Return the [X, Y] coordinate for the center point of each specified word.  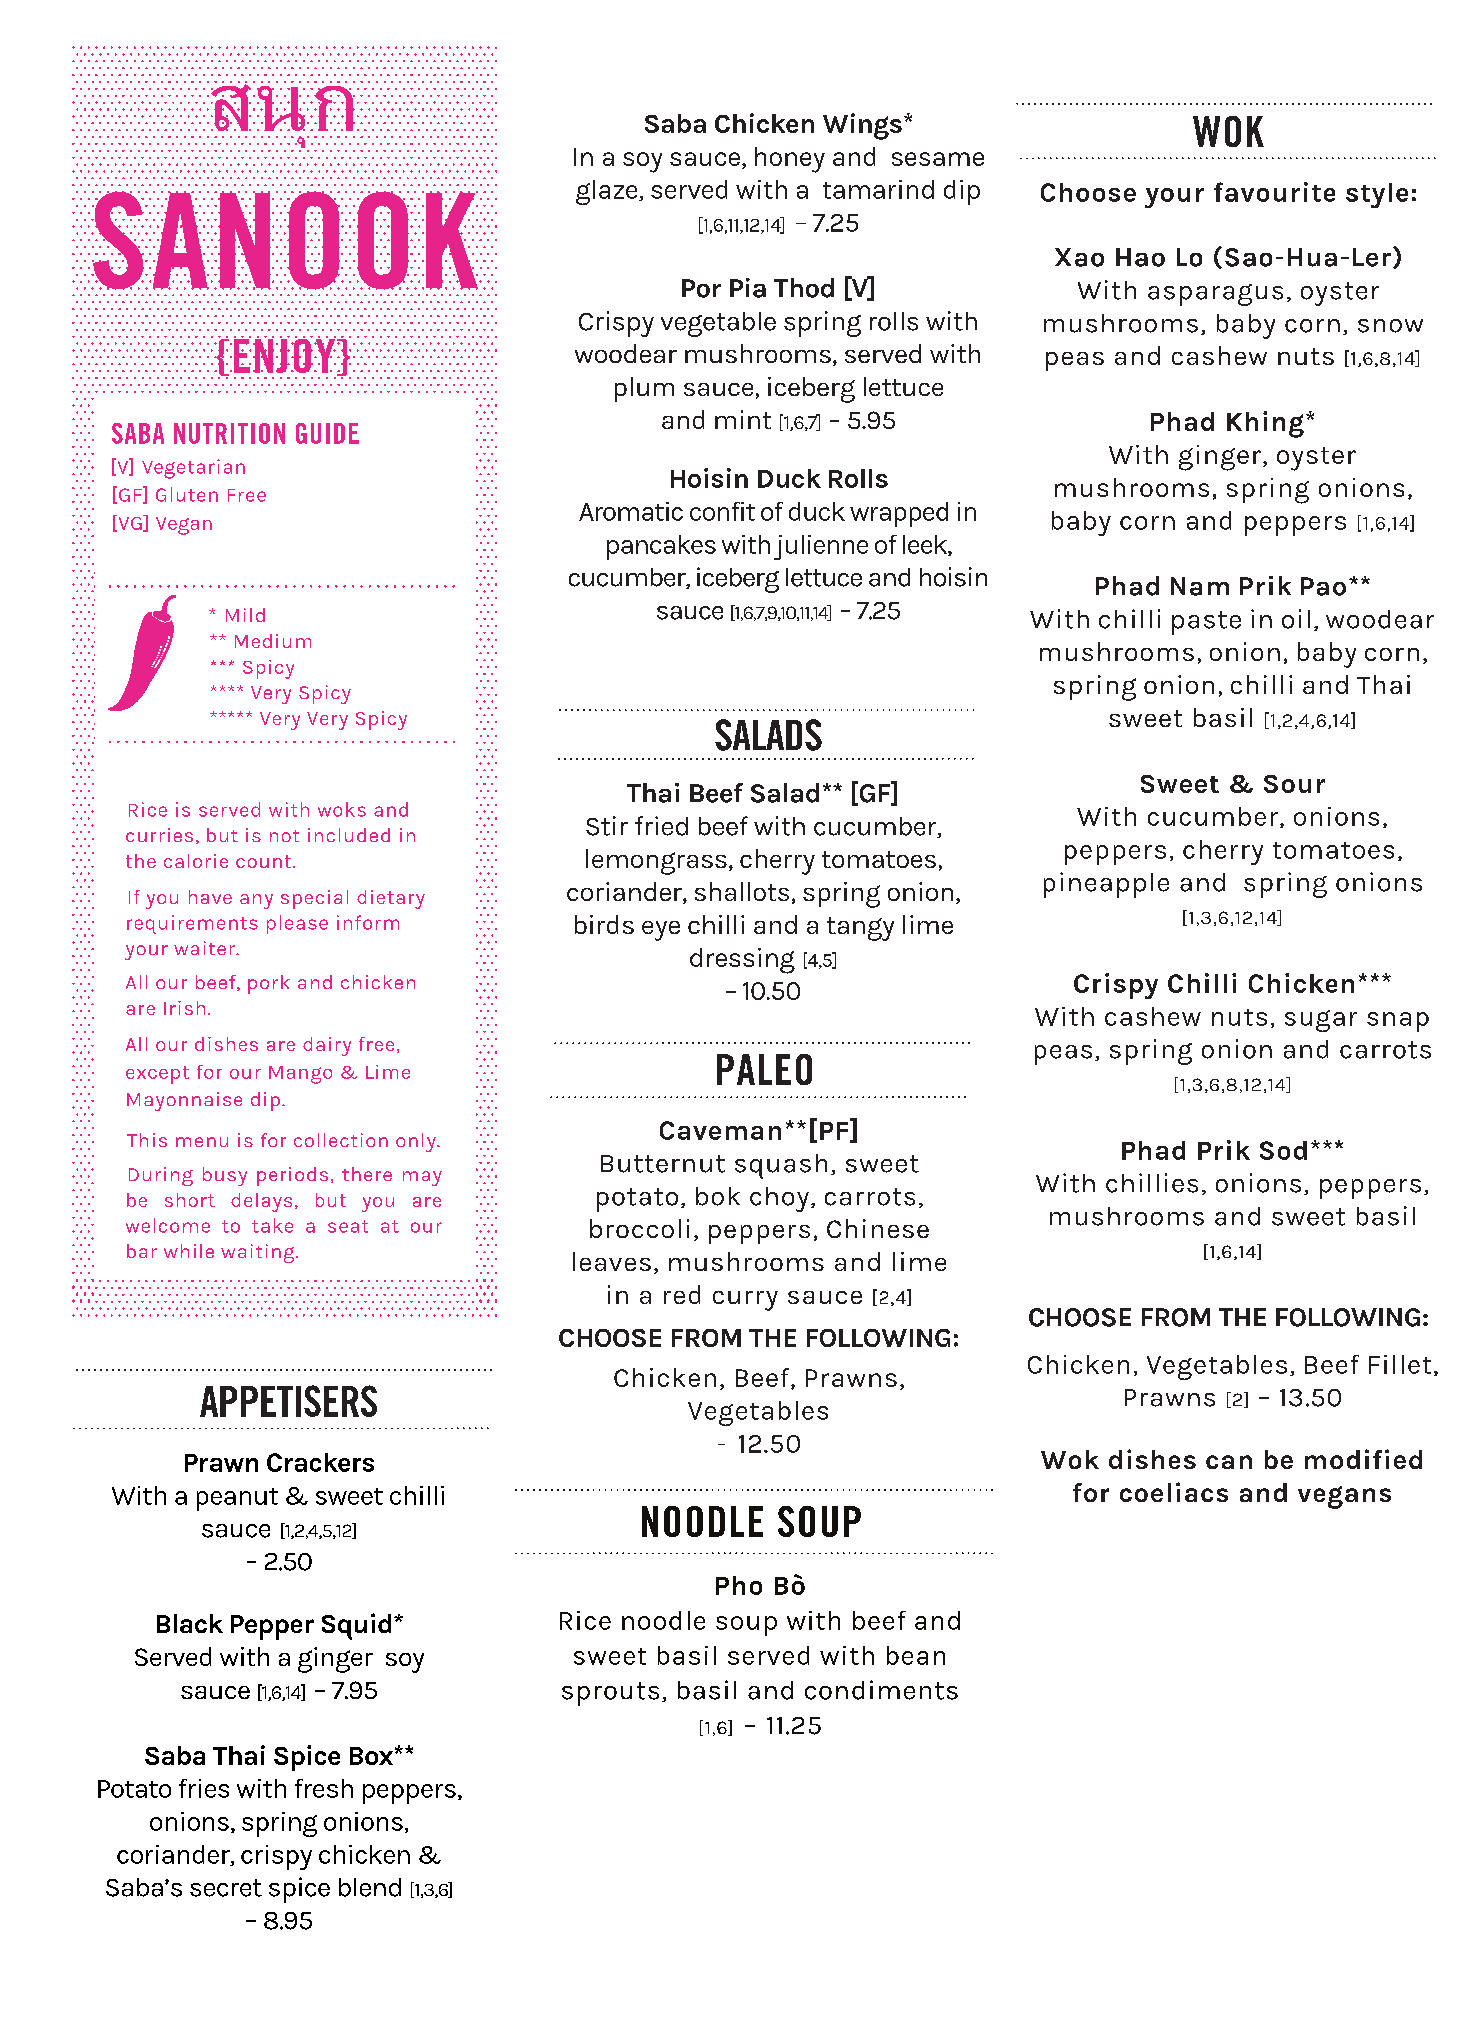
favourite [1274, 192]
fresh [324, 1788]
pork [269, 984]
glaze [608, 192]
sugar [1321, 1021]
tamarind [878, 189]
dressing [742, 961]
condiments [881, 1690]
